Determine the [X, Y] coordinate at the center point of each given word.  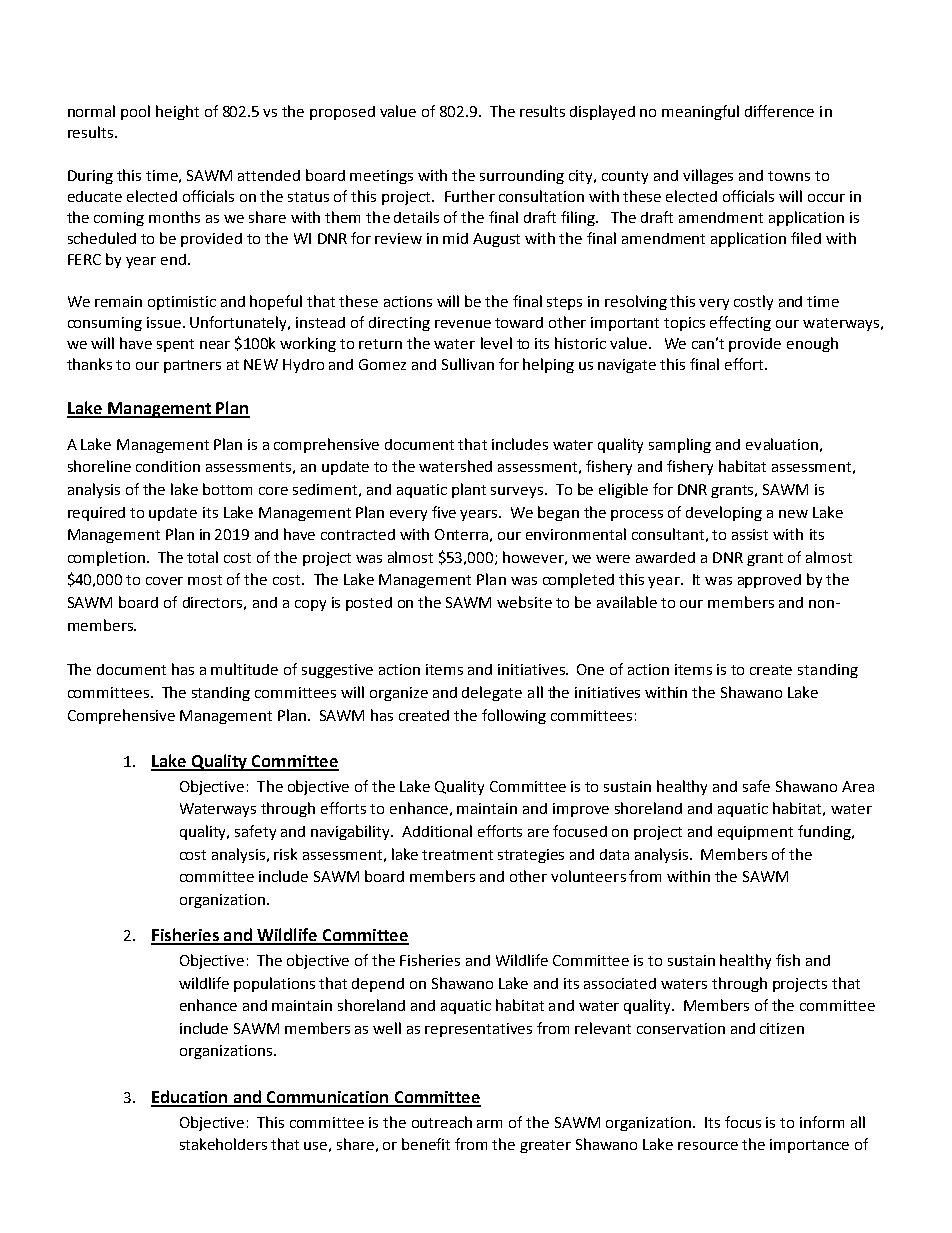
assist [750, 534]
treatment [457, 855]
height [177, 112]
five [444, 512]
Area [858, 786]
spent [175, 345]
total [202, 557]
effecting [740, 323]
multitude [244, 669]
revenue [463, 324]
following [514, 716]
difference [779, 111]
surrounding [522, 177]
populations [274, 984]
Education [190, 1098]
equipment [755, 833]
